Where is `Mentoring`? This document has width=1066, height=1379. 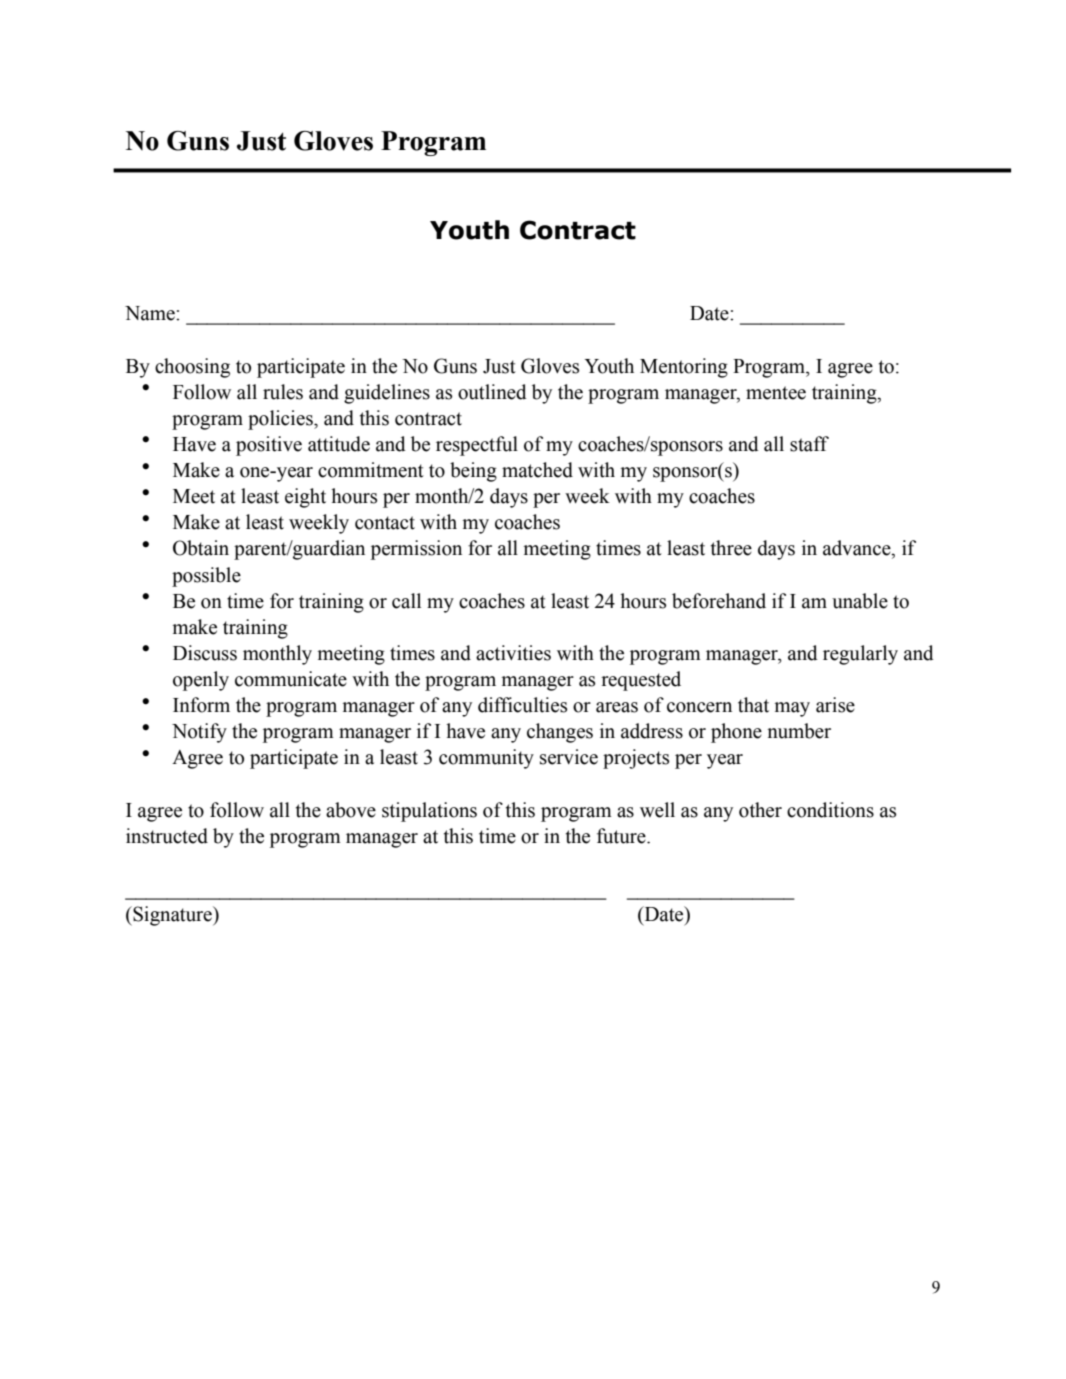 Mentoring is located at coordinates (684, 368).
